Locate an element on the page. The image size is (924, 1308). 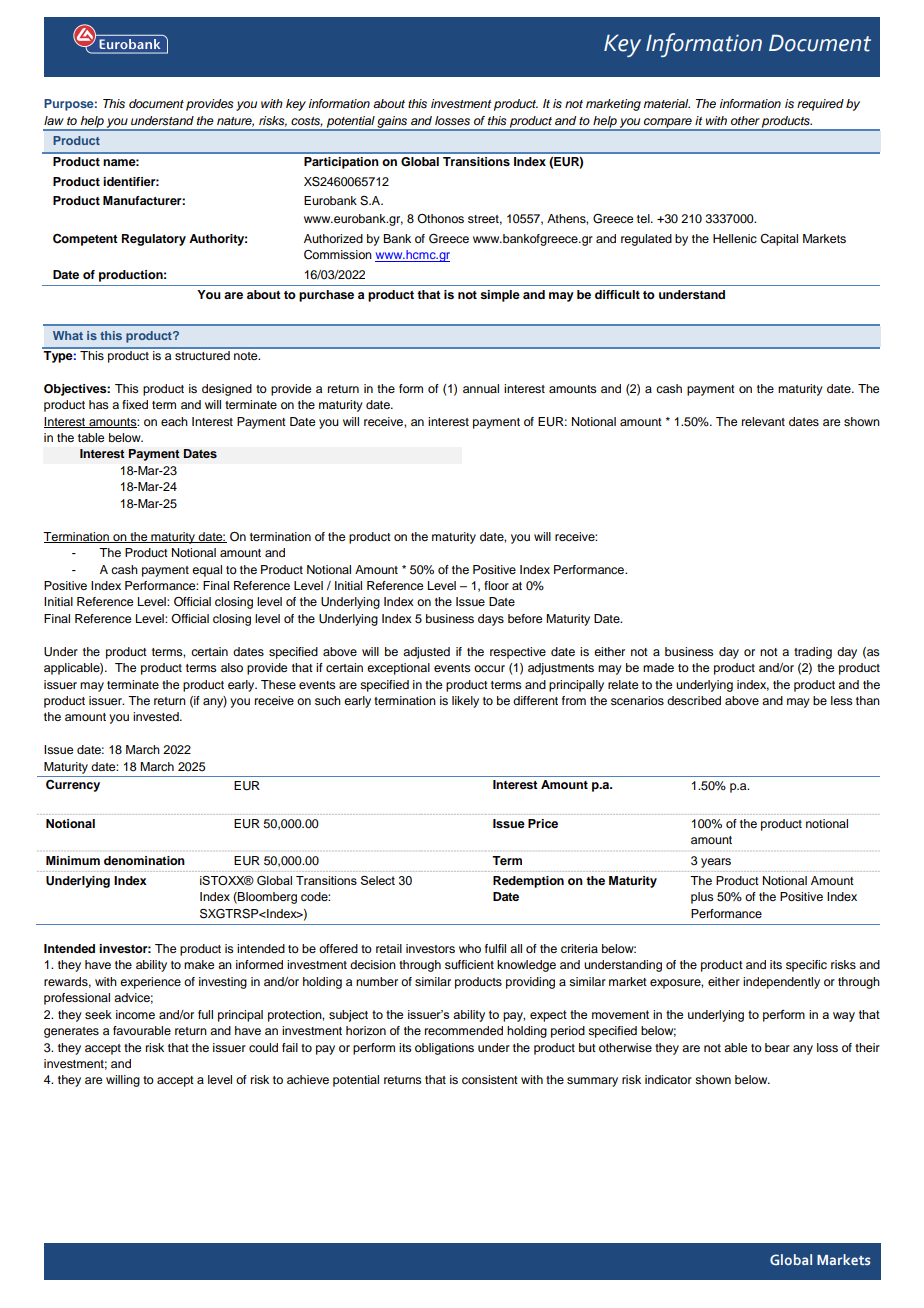
Redemption is located at coordinates (528, 882).
